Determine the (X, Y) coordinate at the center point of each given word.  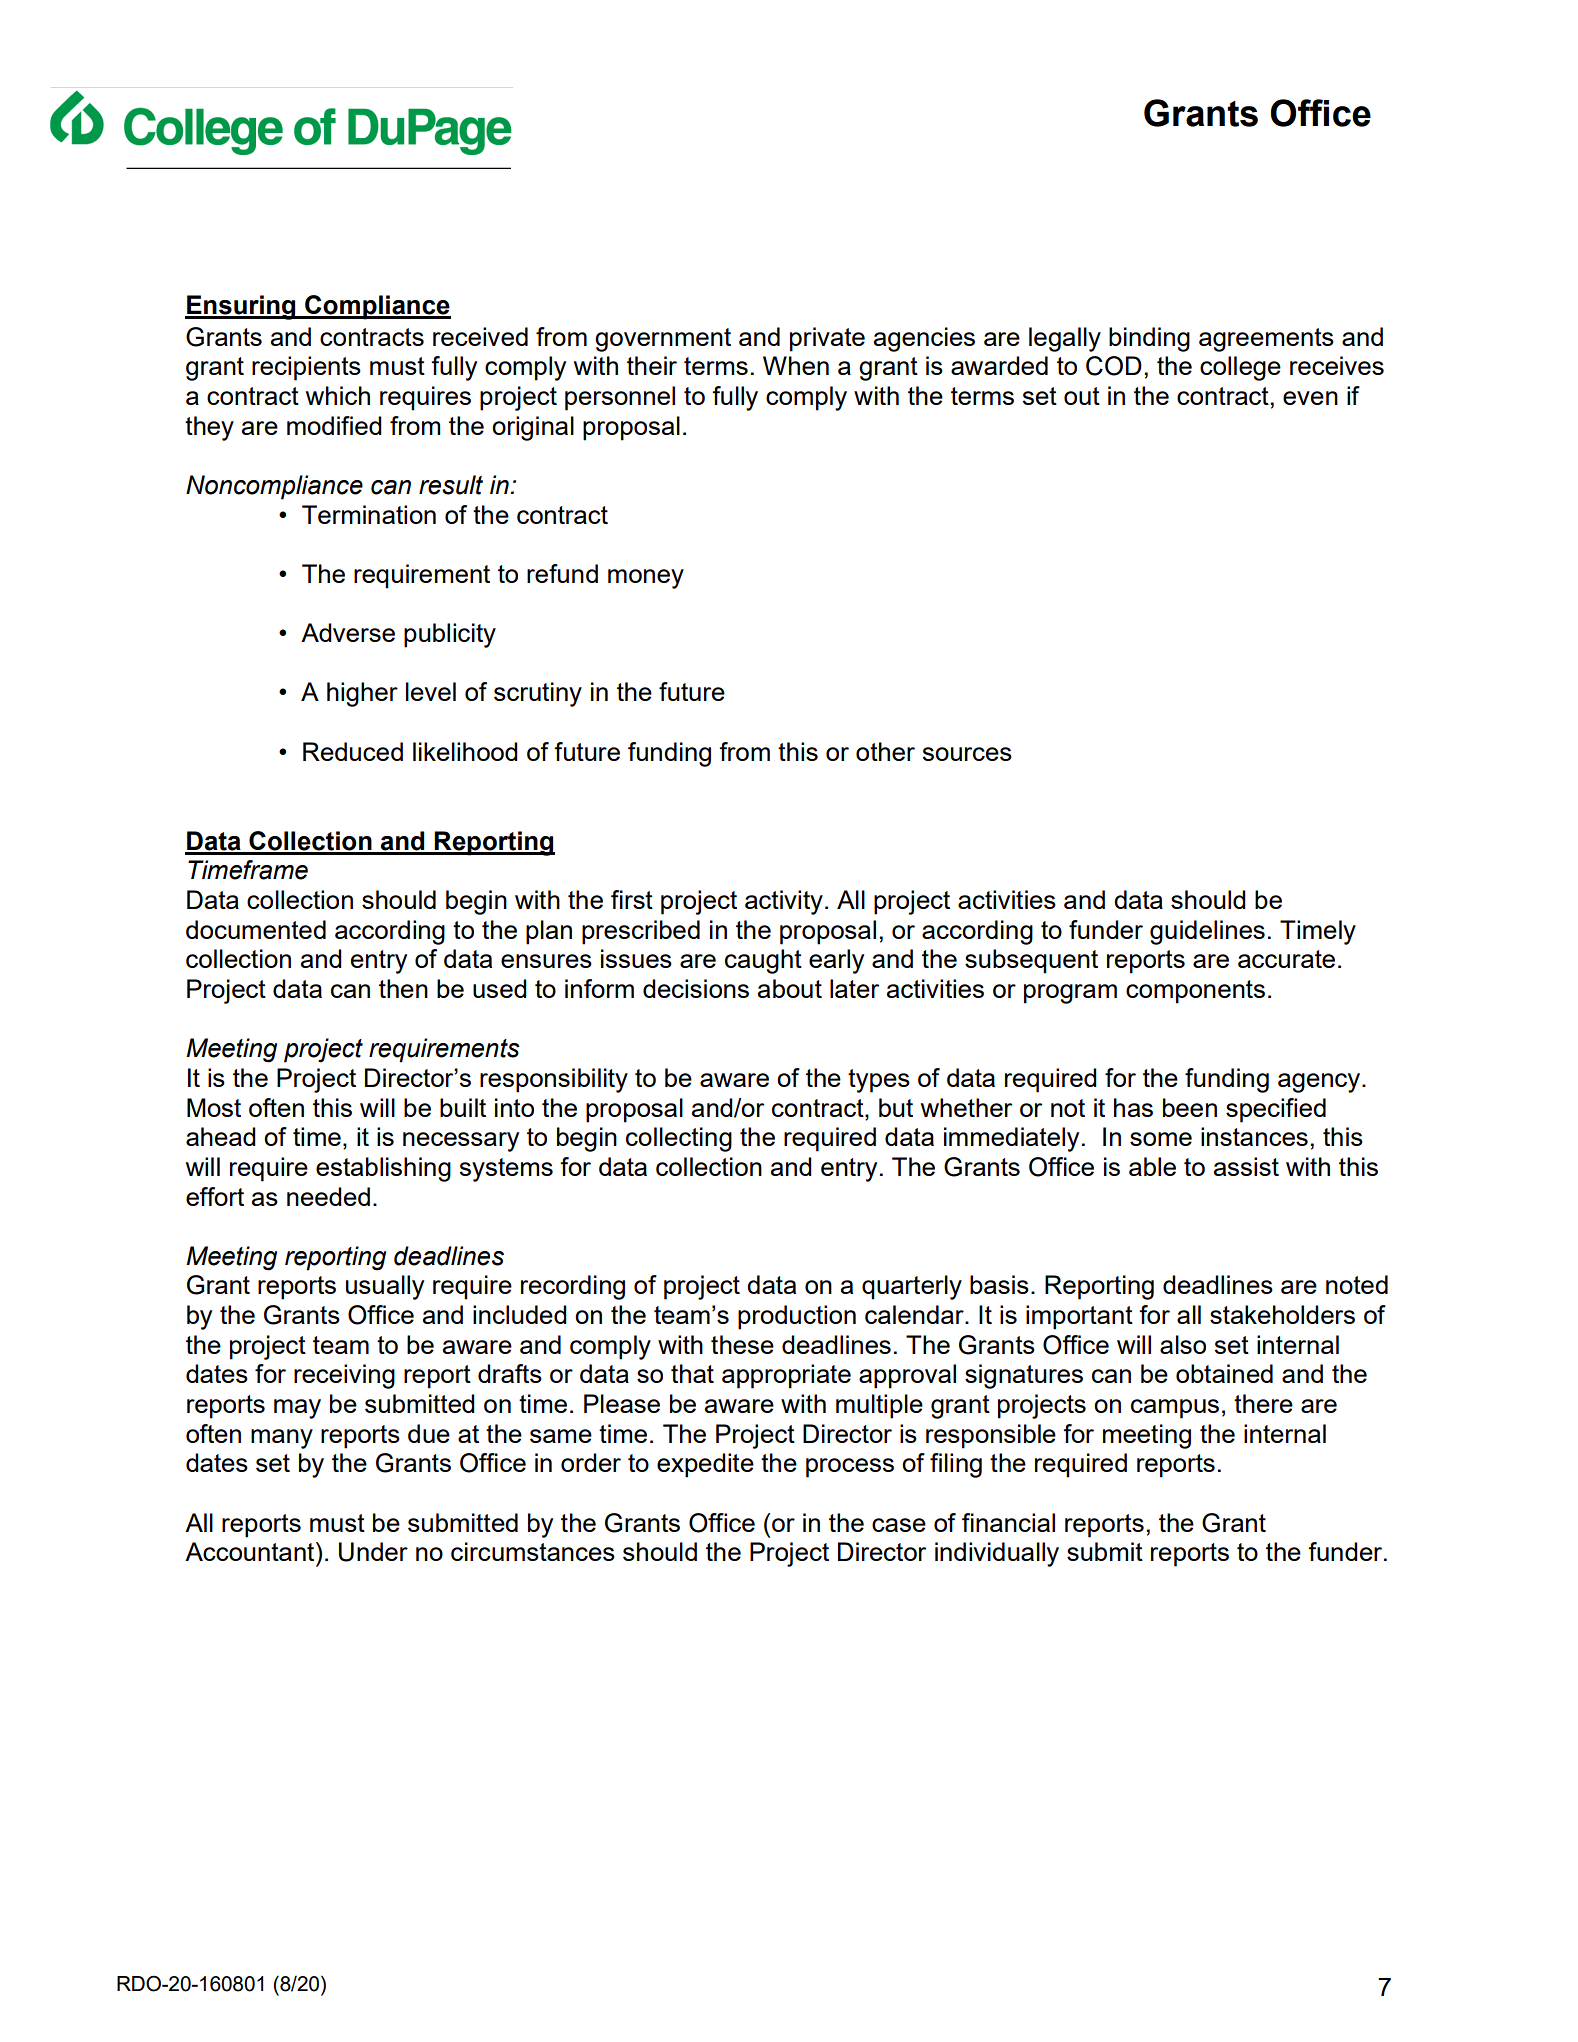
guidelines (1207, 932)
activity (784, 902)
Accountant (251, 1551)
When (796, 365)
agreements (1266, 340)
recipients (306, 368)
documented (256, 929)
